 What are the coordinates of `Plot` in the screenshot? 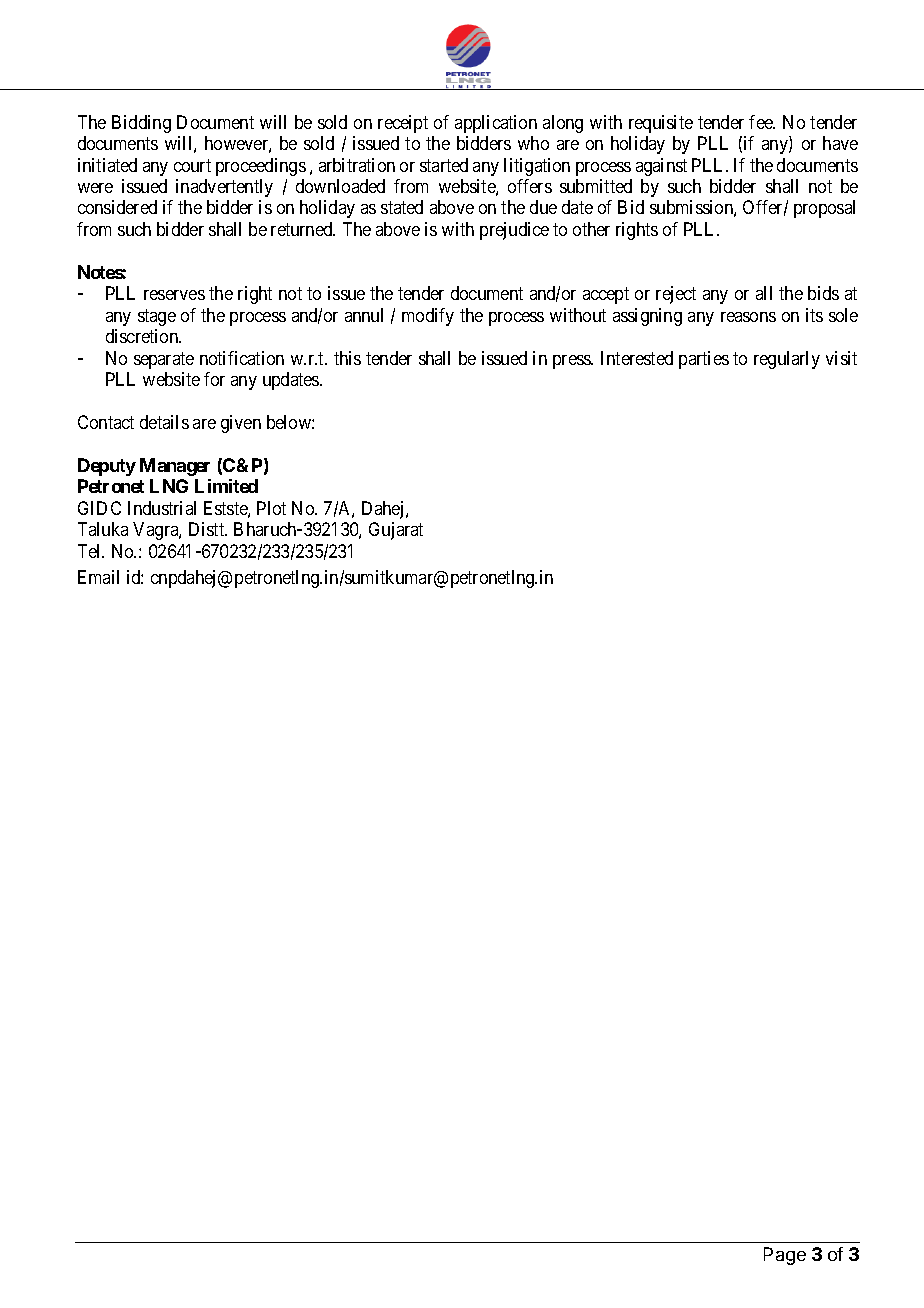 It's located at (271, 508).
